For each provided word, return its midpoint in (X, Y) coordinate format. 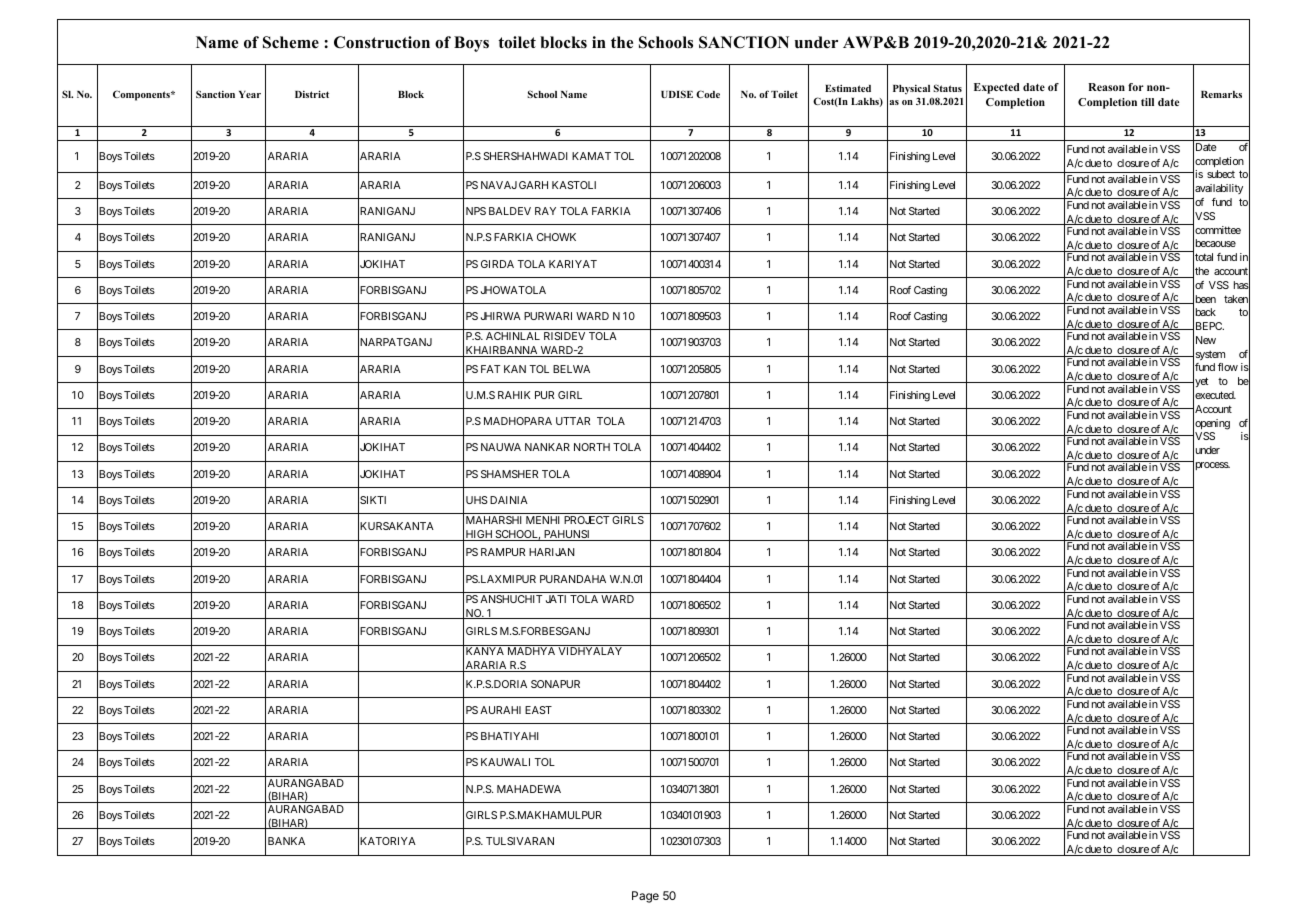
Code (708, 94)
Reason (1106, 87)
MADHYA (531, 651)
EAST (538, 710)
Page (645, 897)
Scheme (291, 42)
